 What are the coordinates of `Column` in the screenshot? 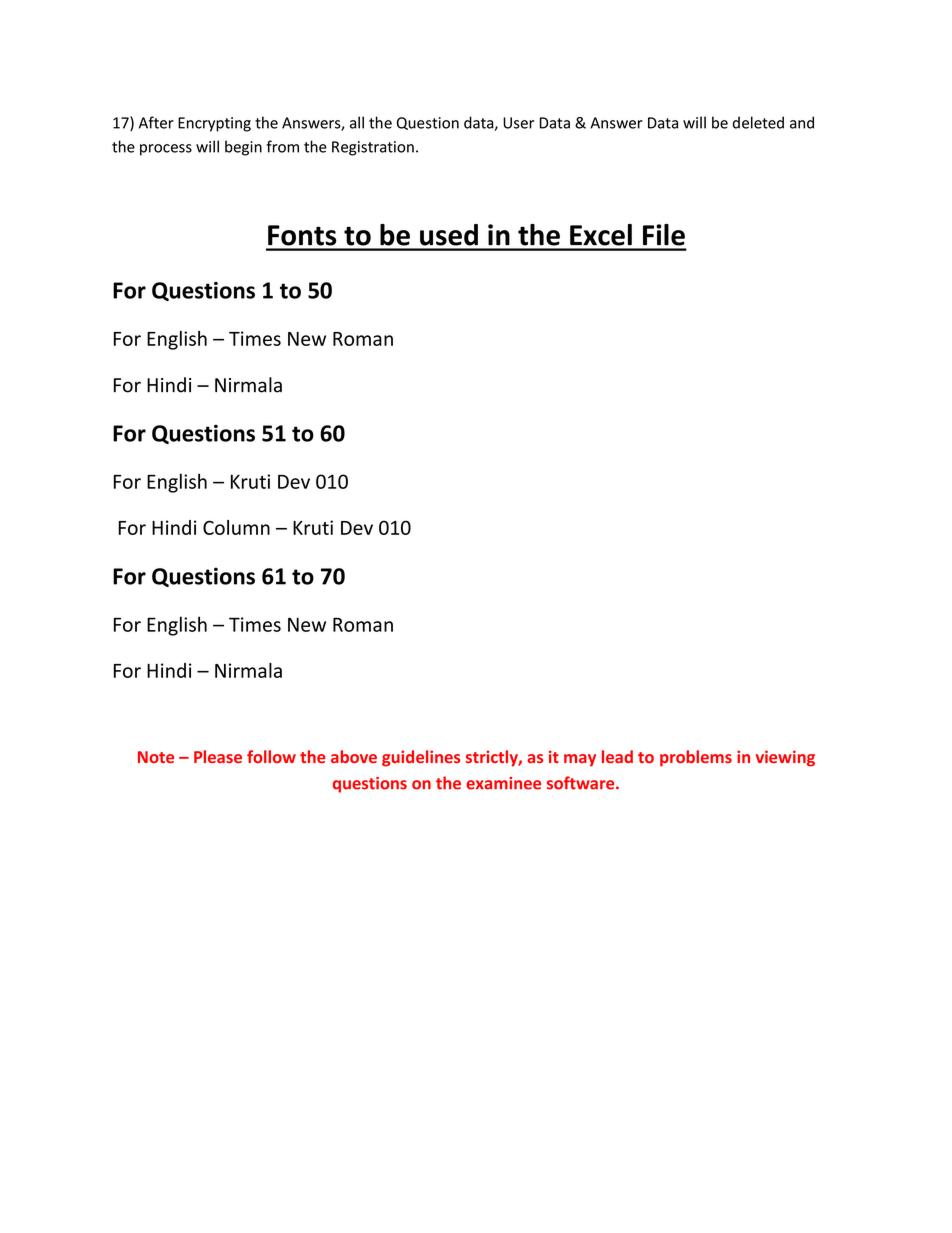 It's located at (236, 527).
